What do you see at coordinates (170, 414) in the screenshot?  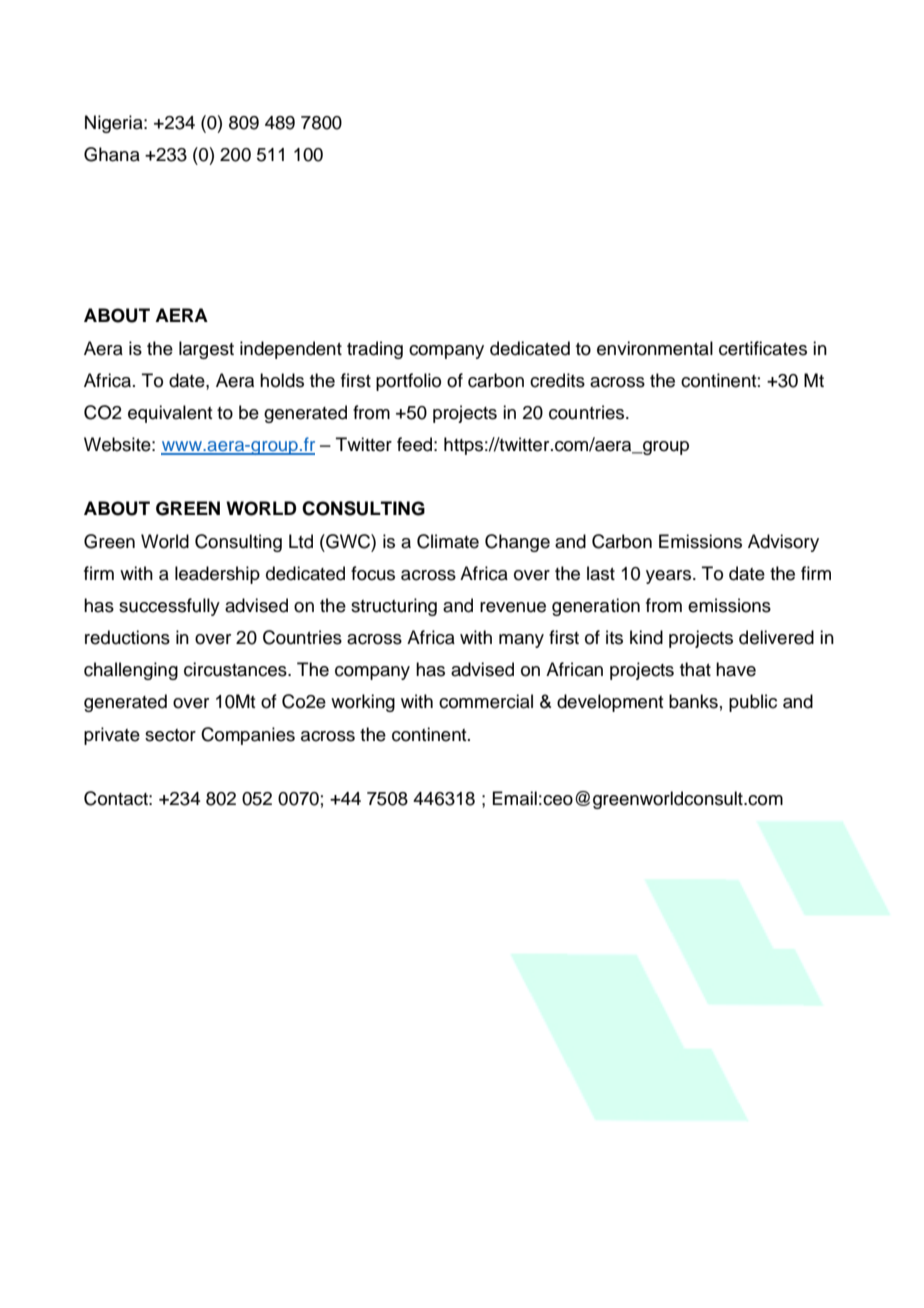 I see `equivalent` at bounding box center [170, 414].
